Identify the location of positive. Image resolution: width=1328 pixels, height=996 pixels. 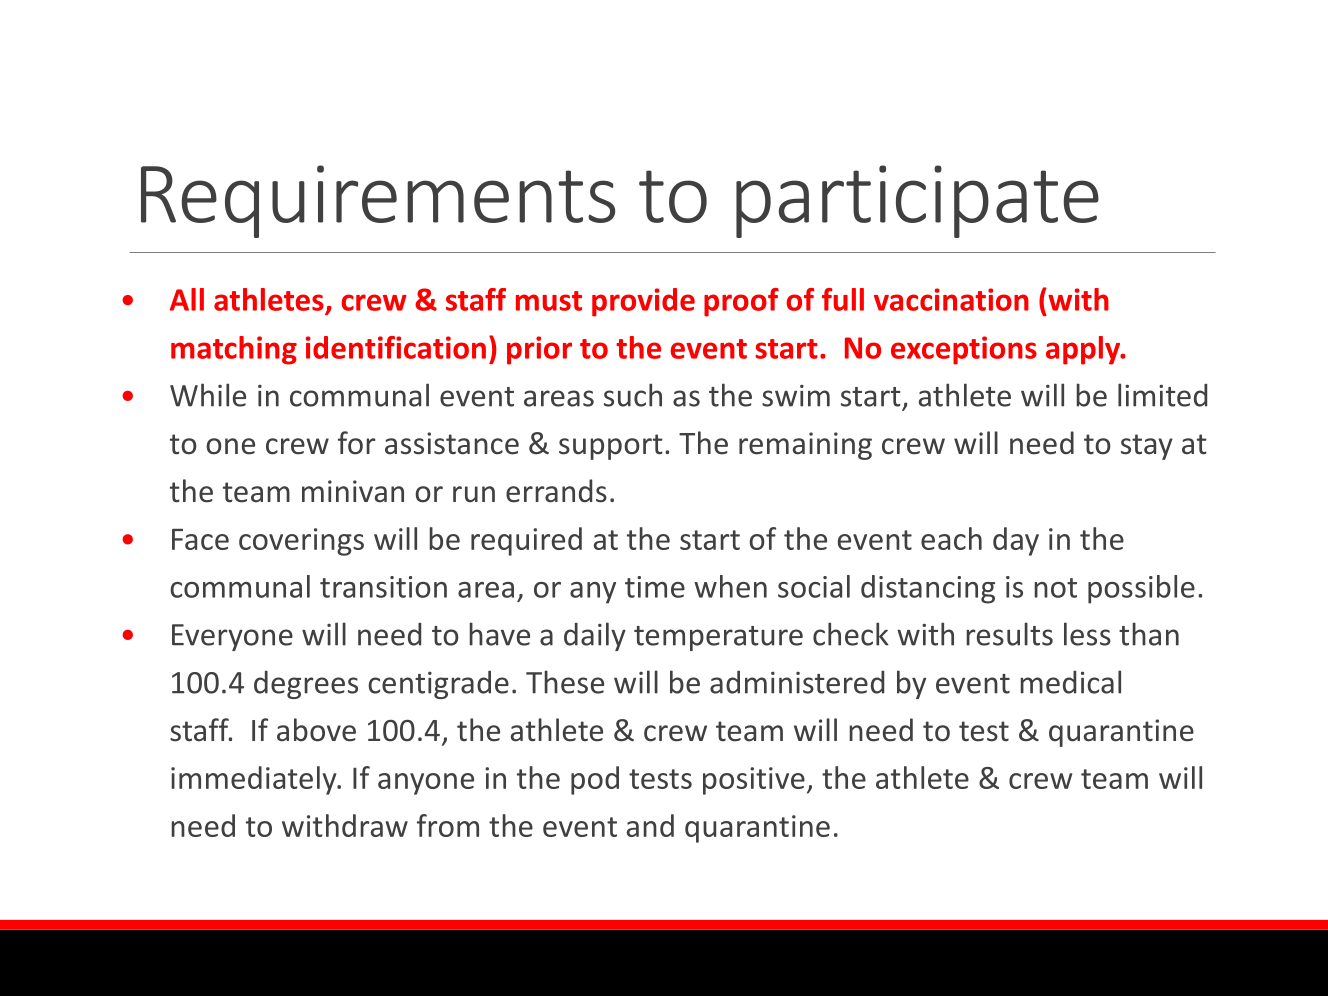
(754, 781).
